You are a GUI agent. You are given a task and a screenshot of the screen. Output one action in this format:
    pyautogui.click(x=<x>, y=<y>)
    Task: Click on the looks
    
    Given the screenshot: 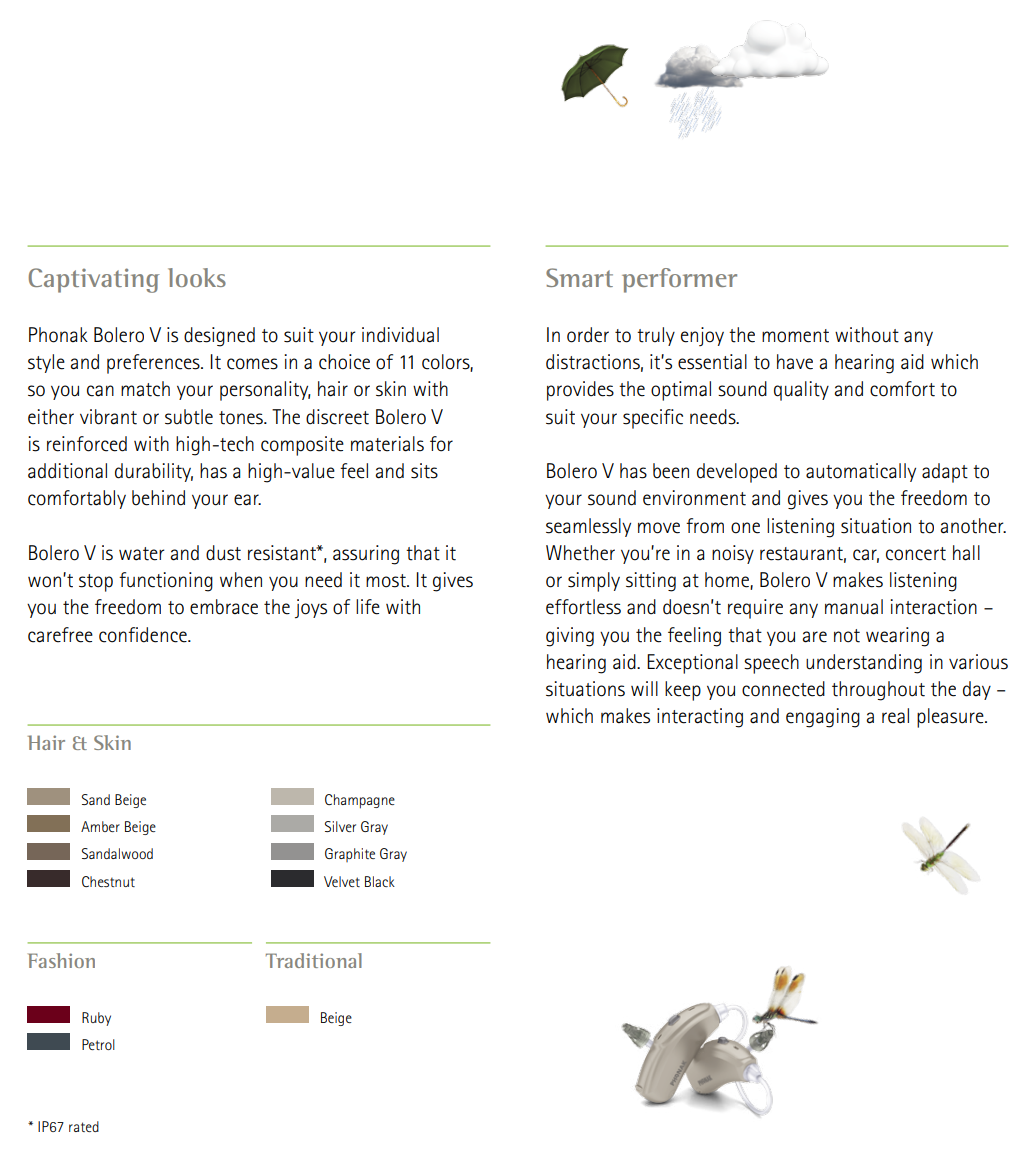 What is the action you would take?
    pyautogui.click(x=197, y=277)
